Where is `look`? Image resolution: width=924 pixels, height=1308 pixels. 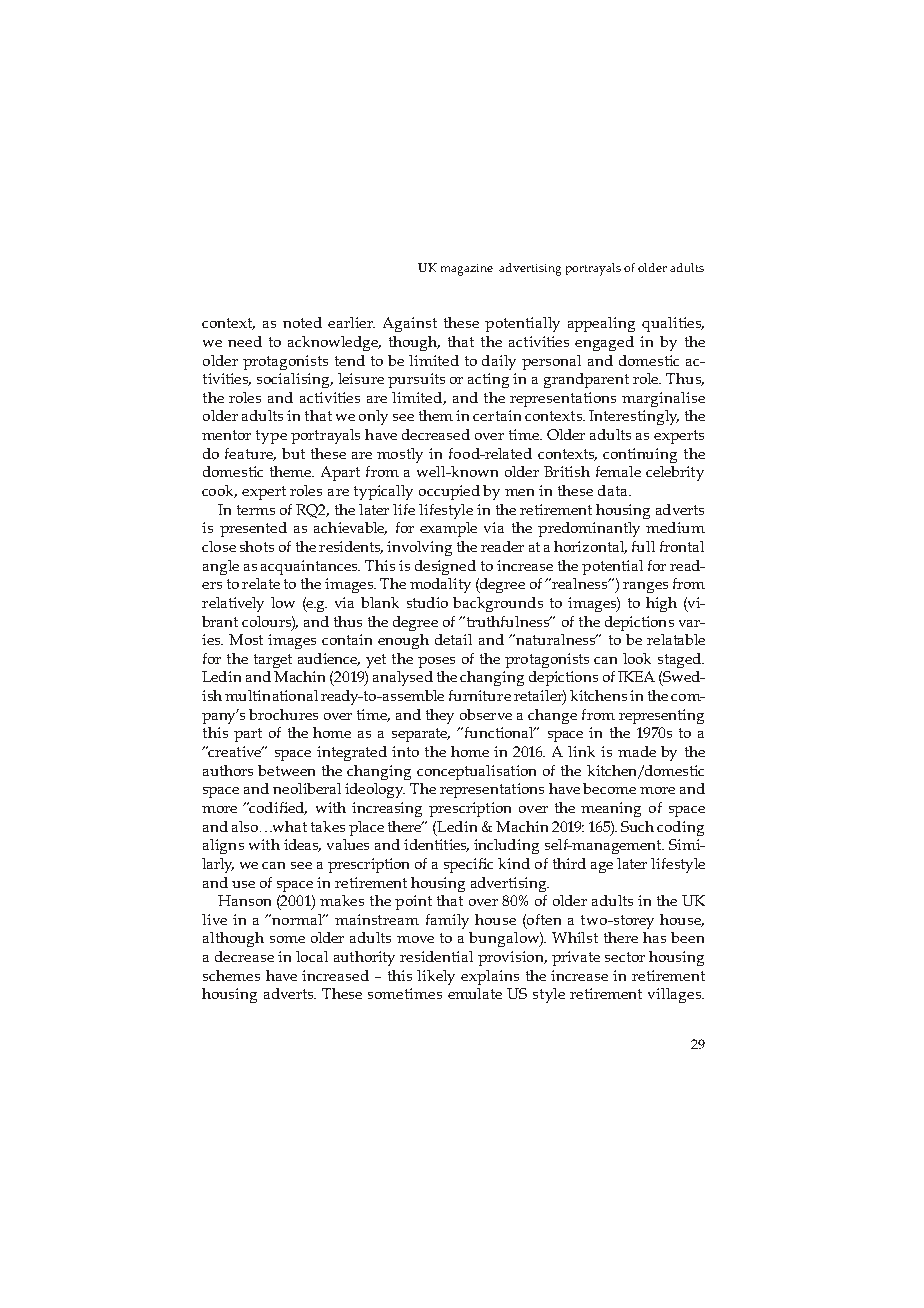 look is located at coordinates (637, 658).
